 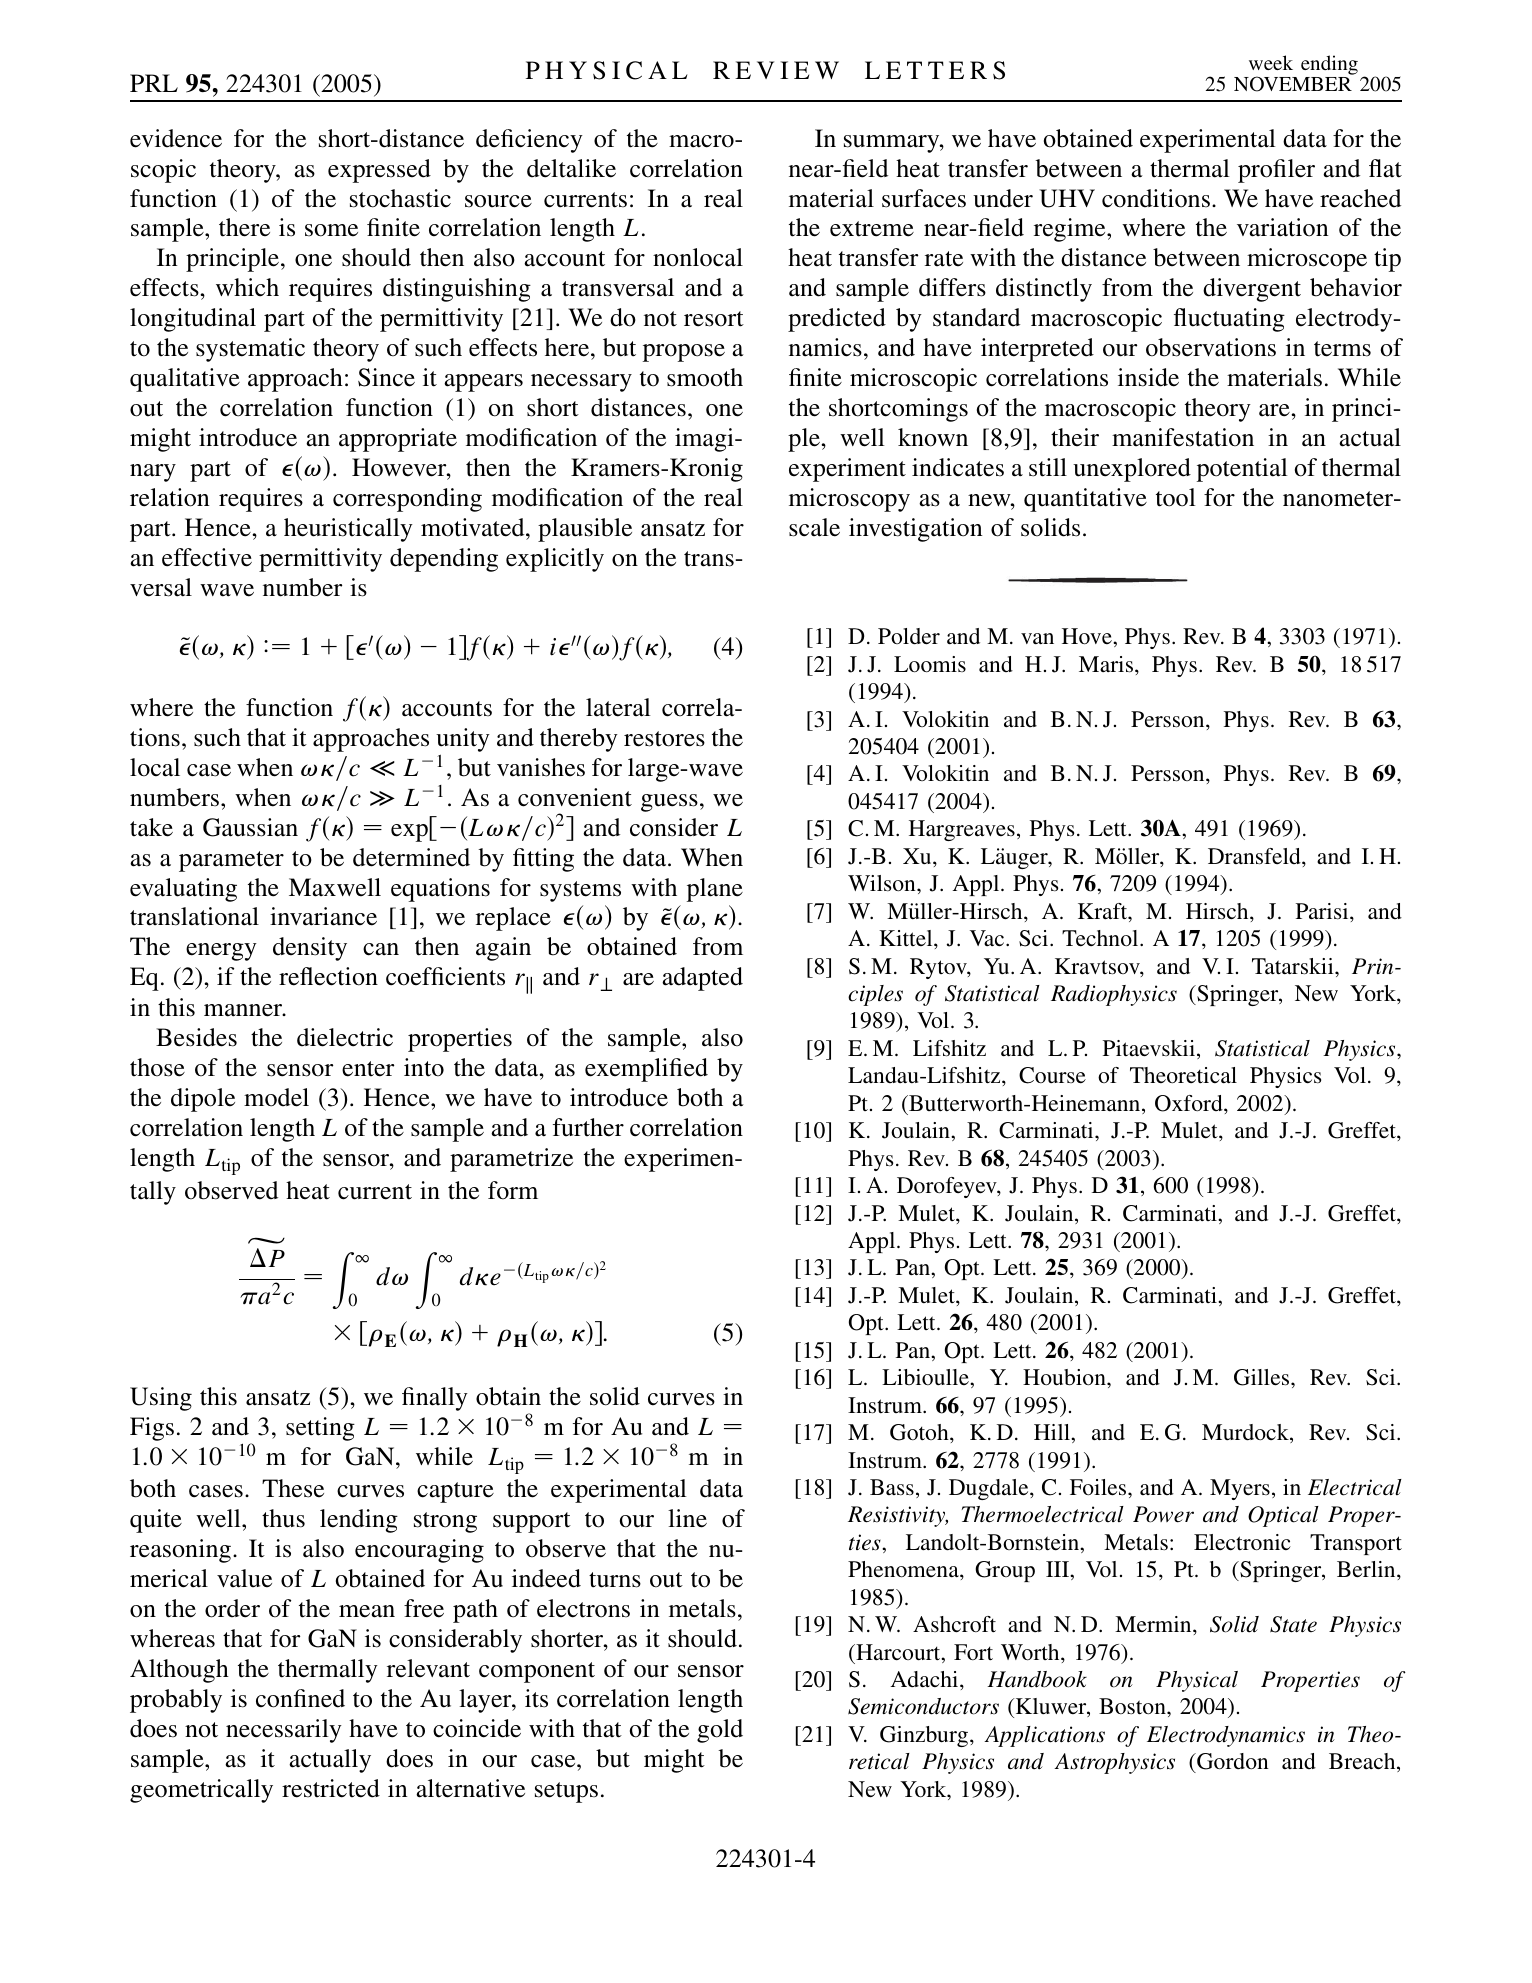 I want to click on expressed, so click(x=379, y=171).
